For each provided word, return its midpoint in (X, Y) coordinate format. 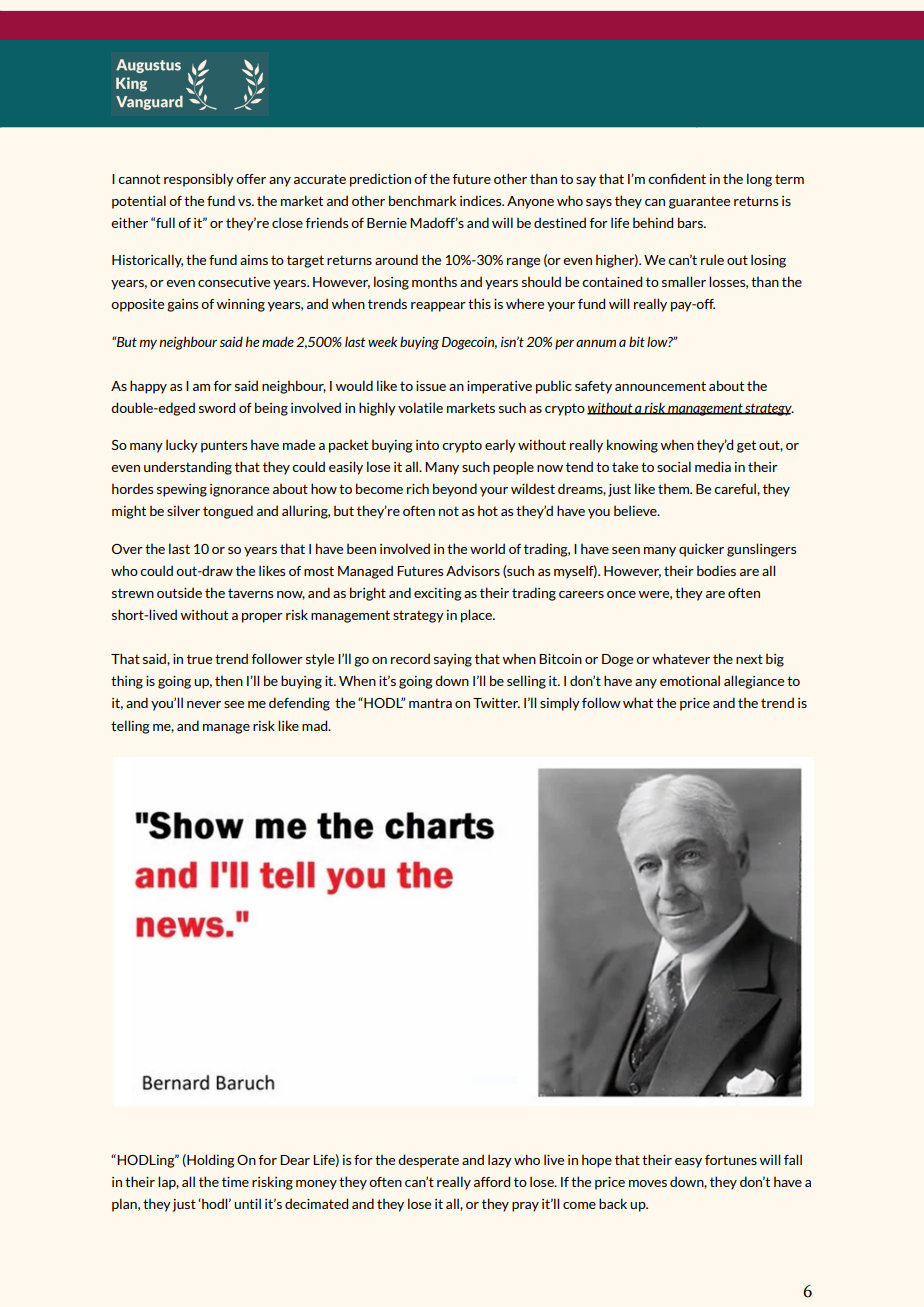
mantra (430, 703)
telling (130, 727)
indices (482, 200)
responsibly (199, 180)
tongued (228, 512)
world (487, 548)
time (235, 1182)
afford (492, 1181)
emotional (690, 680)
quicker (701, 550)
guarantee (699, 202)
